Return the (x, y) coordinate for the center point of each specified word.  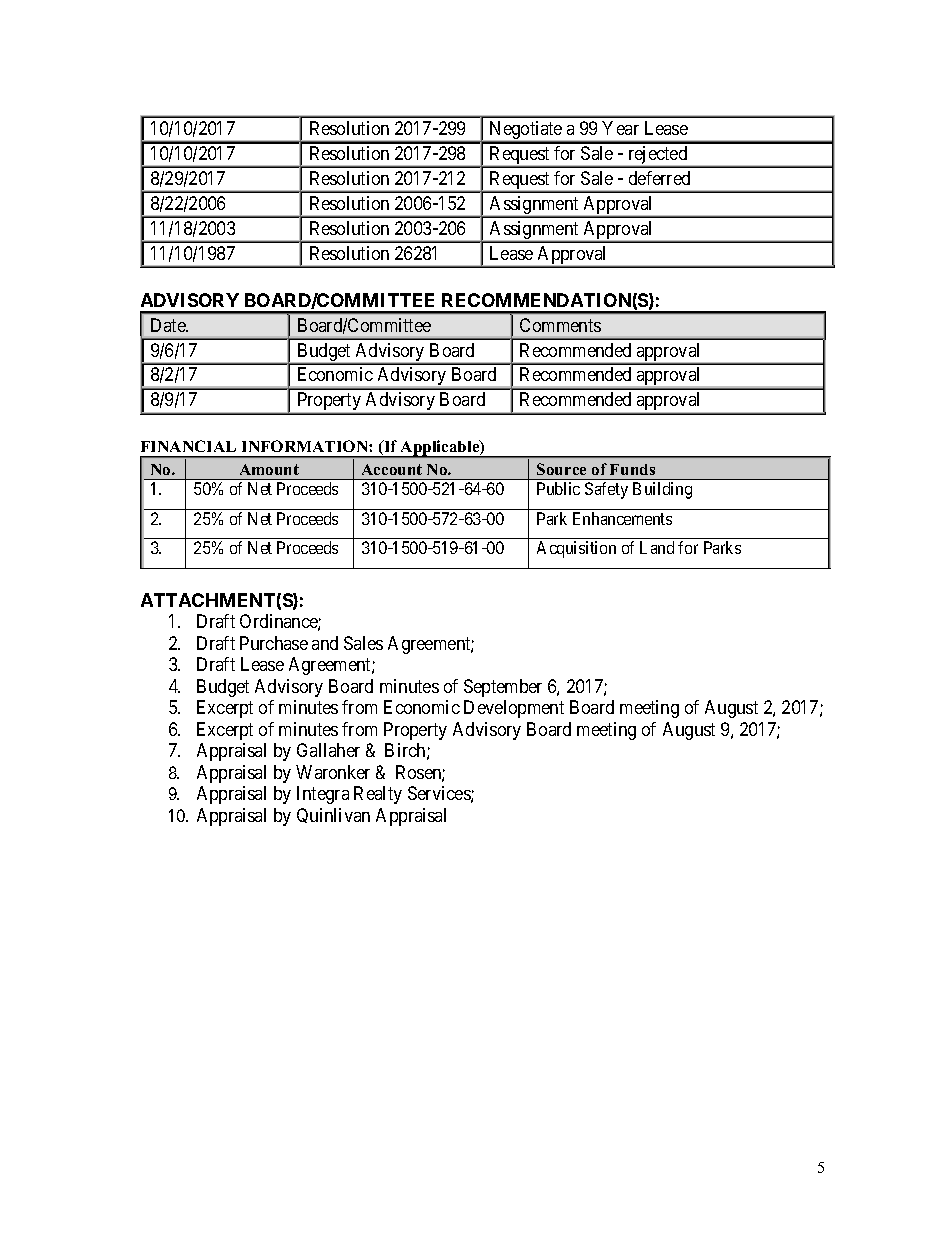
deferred (659, 178)
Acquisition (576, 549)
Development (514, 709)
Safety (606, 490)
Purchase (274, 643)
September (503, 688)
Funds (632, 469)
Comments (560, 325)
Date (169, 325)
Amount (269, 469)
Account (392, 469)
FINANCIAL (188, 446)
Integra (323, 795)
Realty (378, 795)
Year (620, 128)
